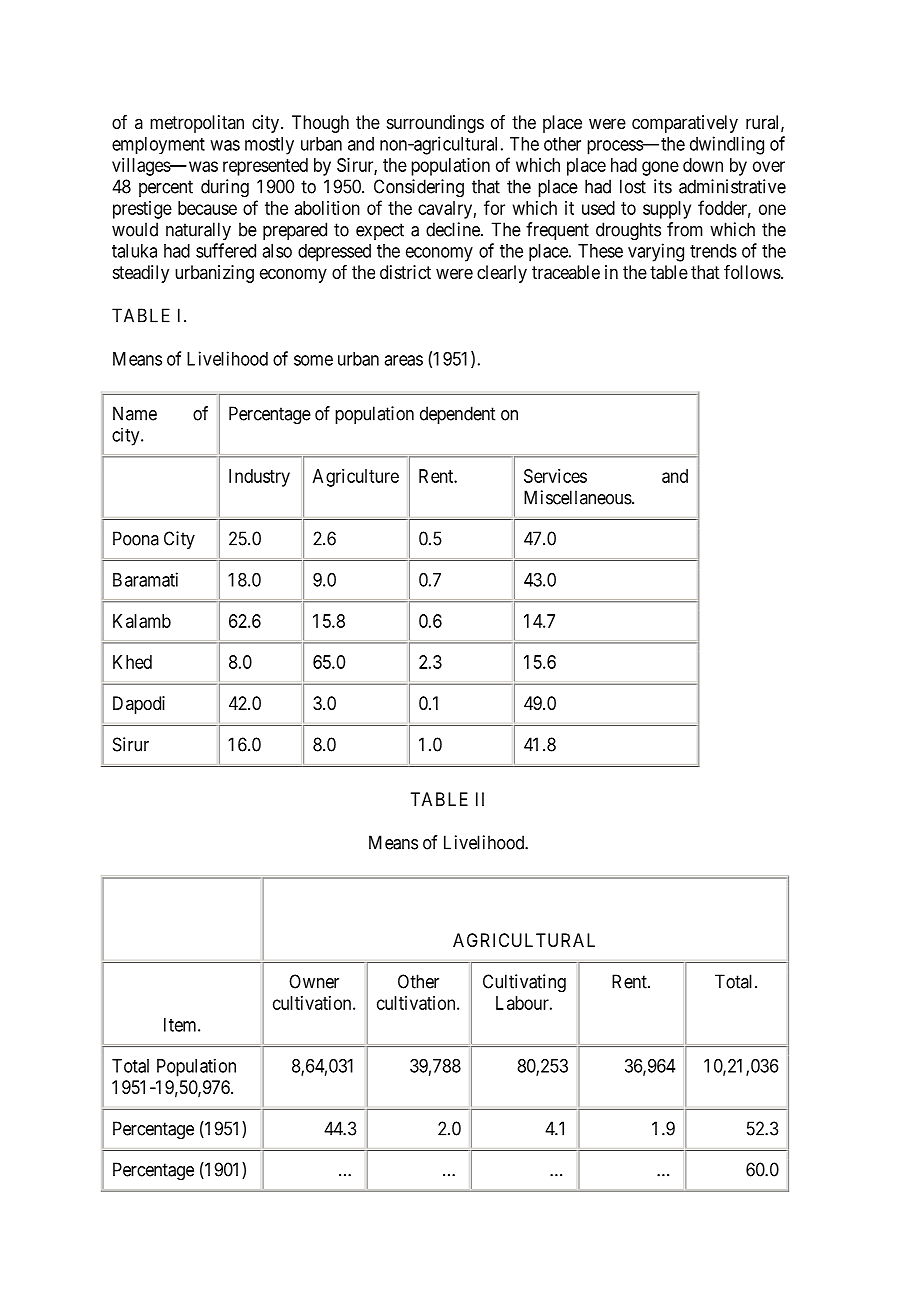 This page has height=1308, width=924. I want to click on Miscellaneous, so click(578, 497).
